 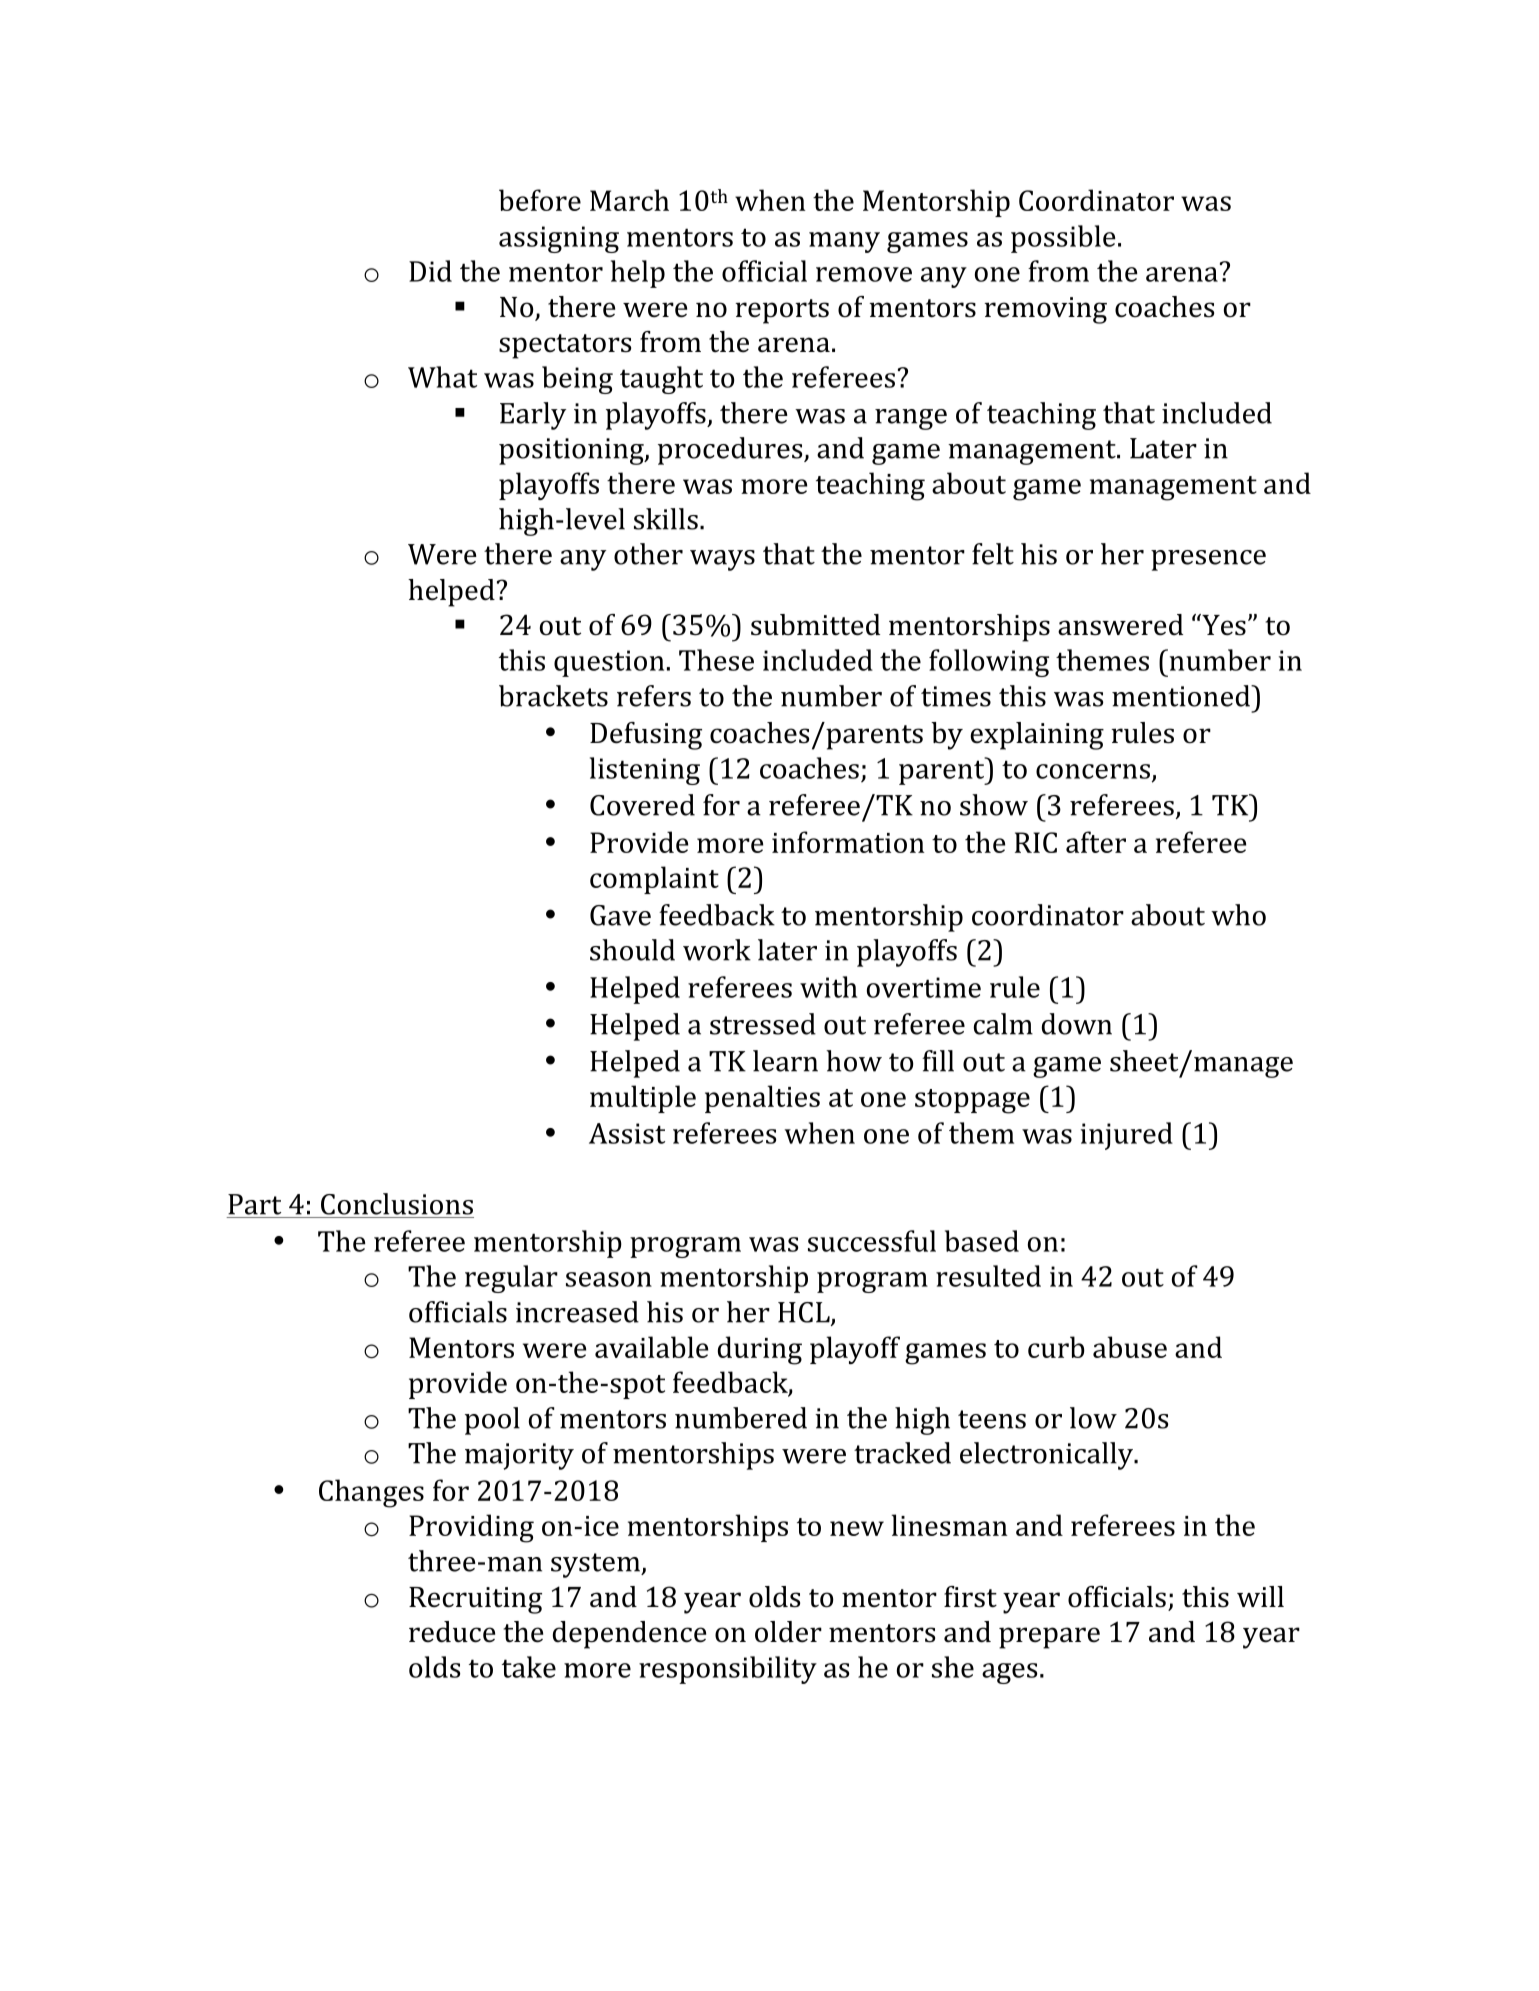 I want to click on abuse, so click(x=1130, y=1347).
